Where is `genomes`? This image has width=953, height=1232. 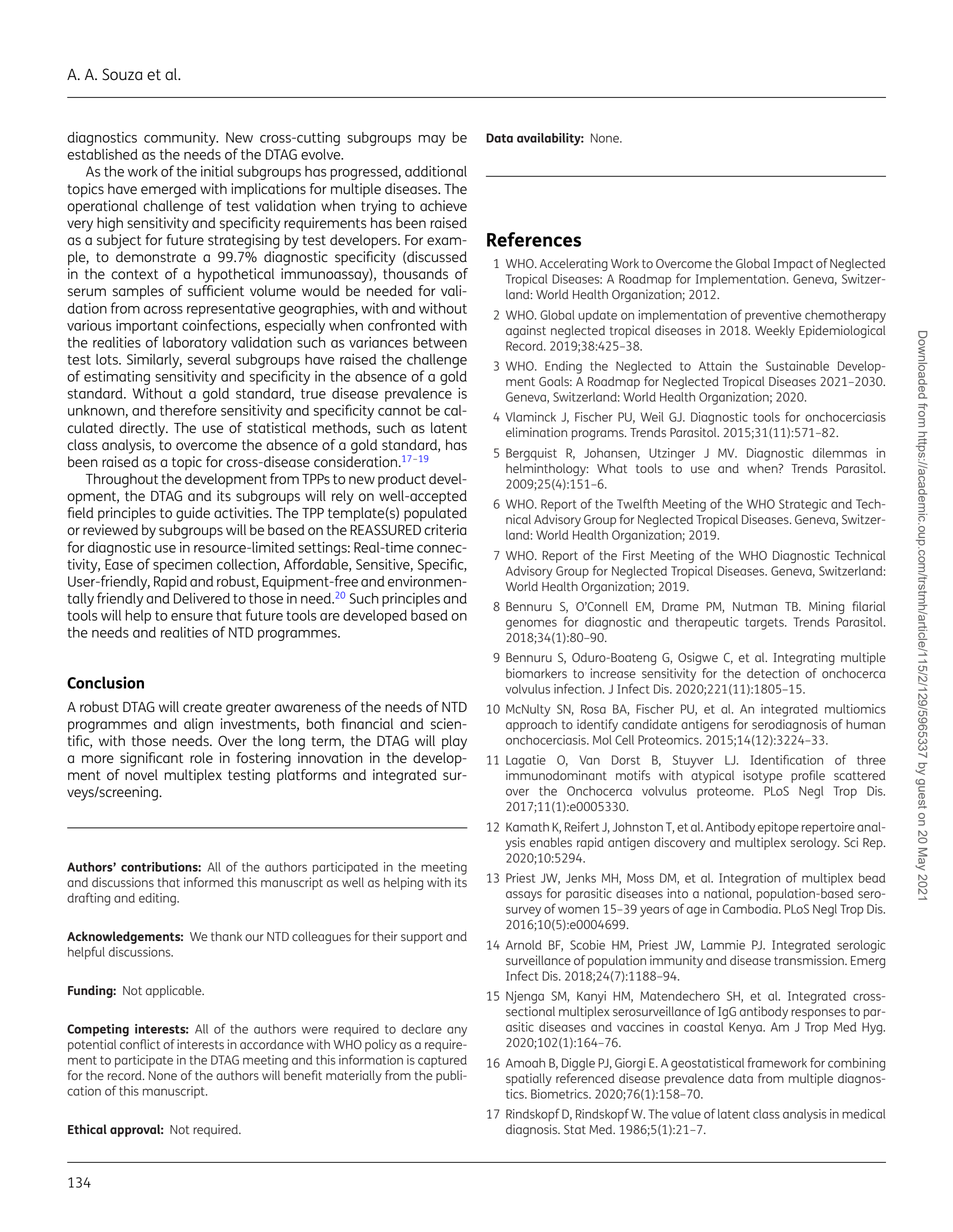 genomes is located at coordinates (531, 624).
